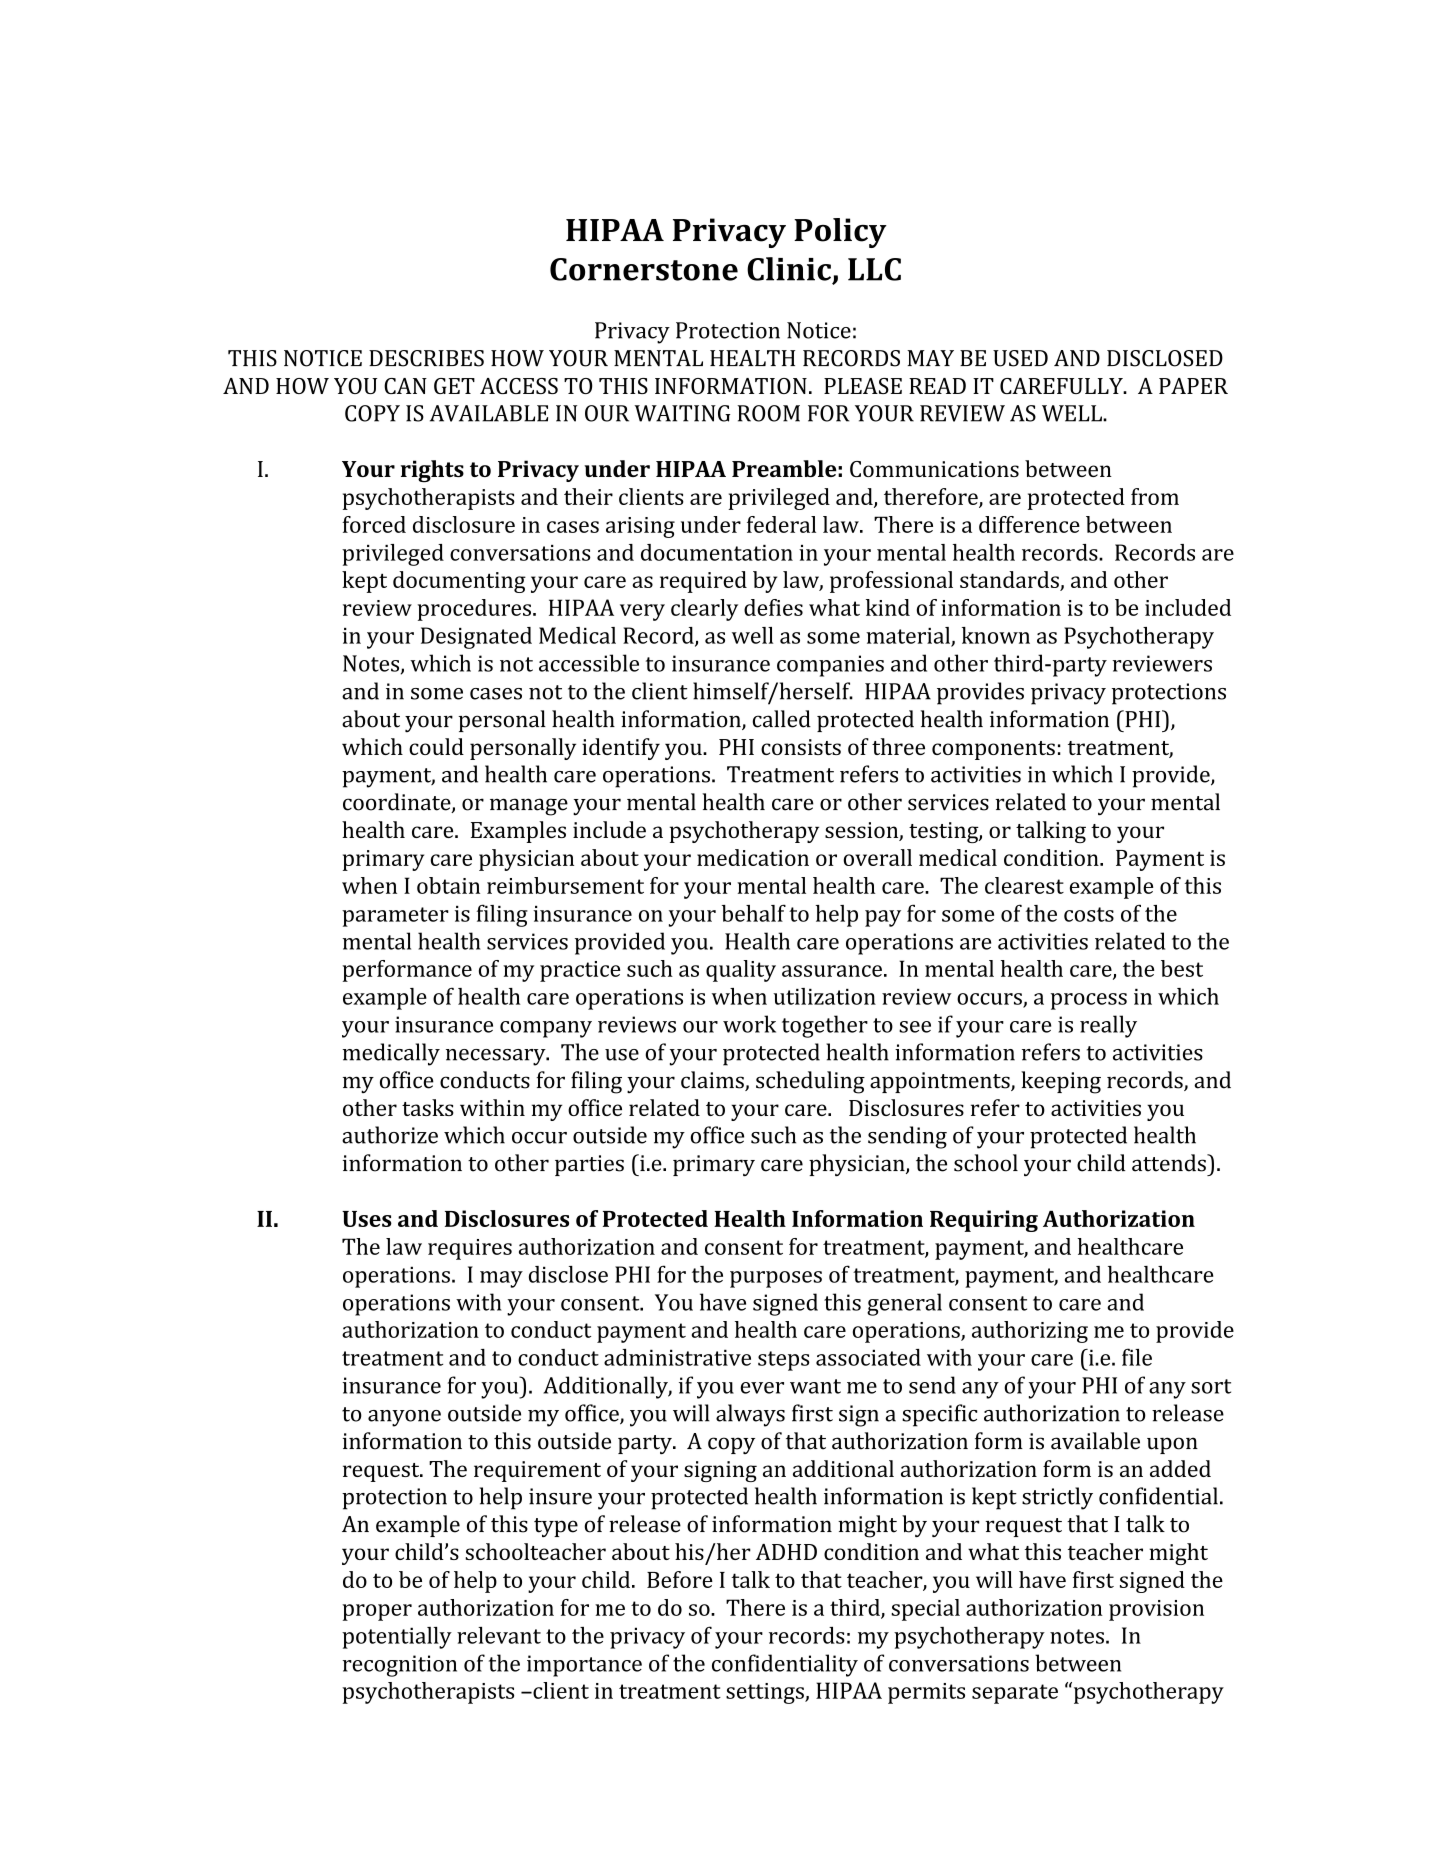  What do you see at coordinates (474, 610) in the screenshot?
I see `procedures` at bounding box center [474, 610].
